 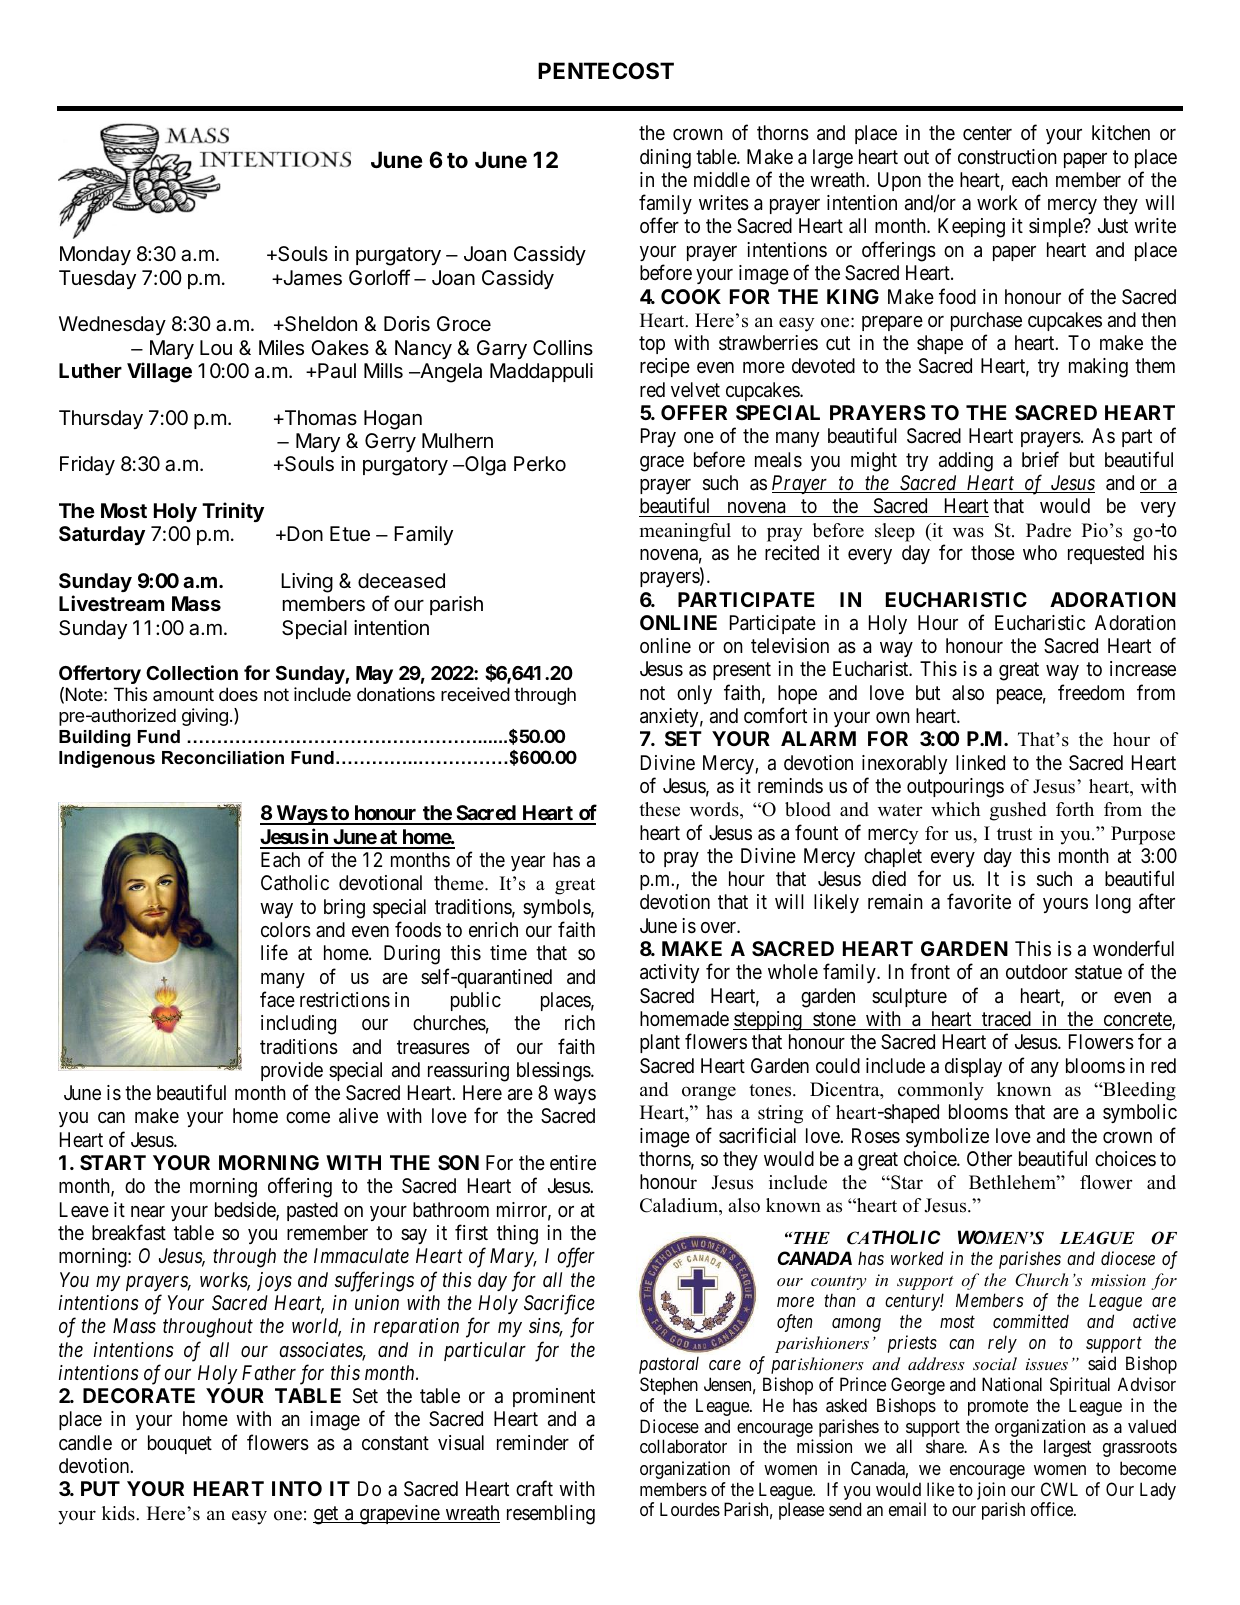 I want to click on PENTECOST, so click(x=606, y=71).
